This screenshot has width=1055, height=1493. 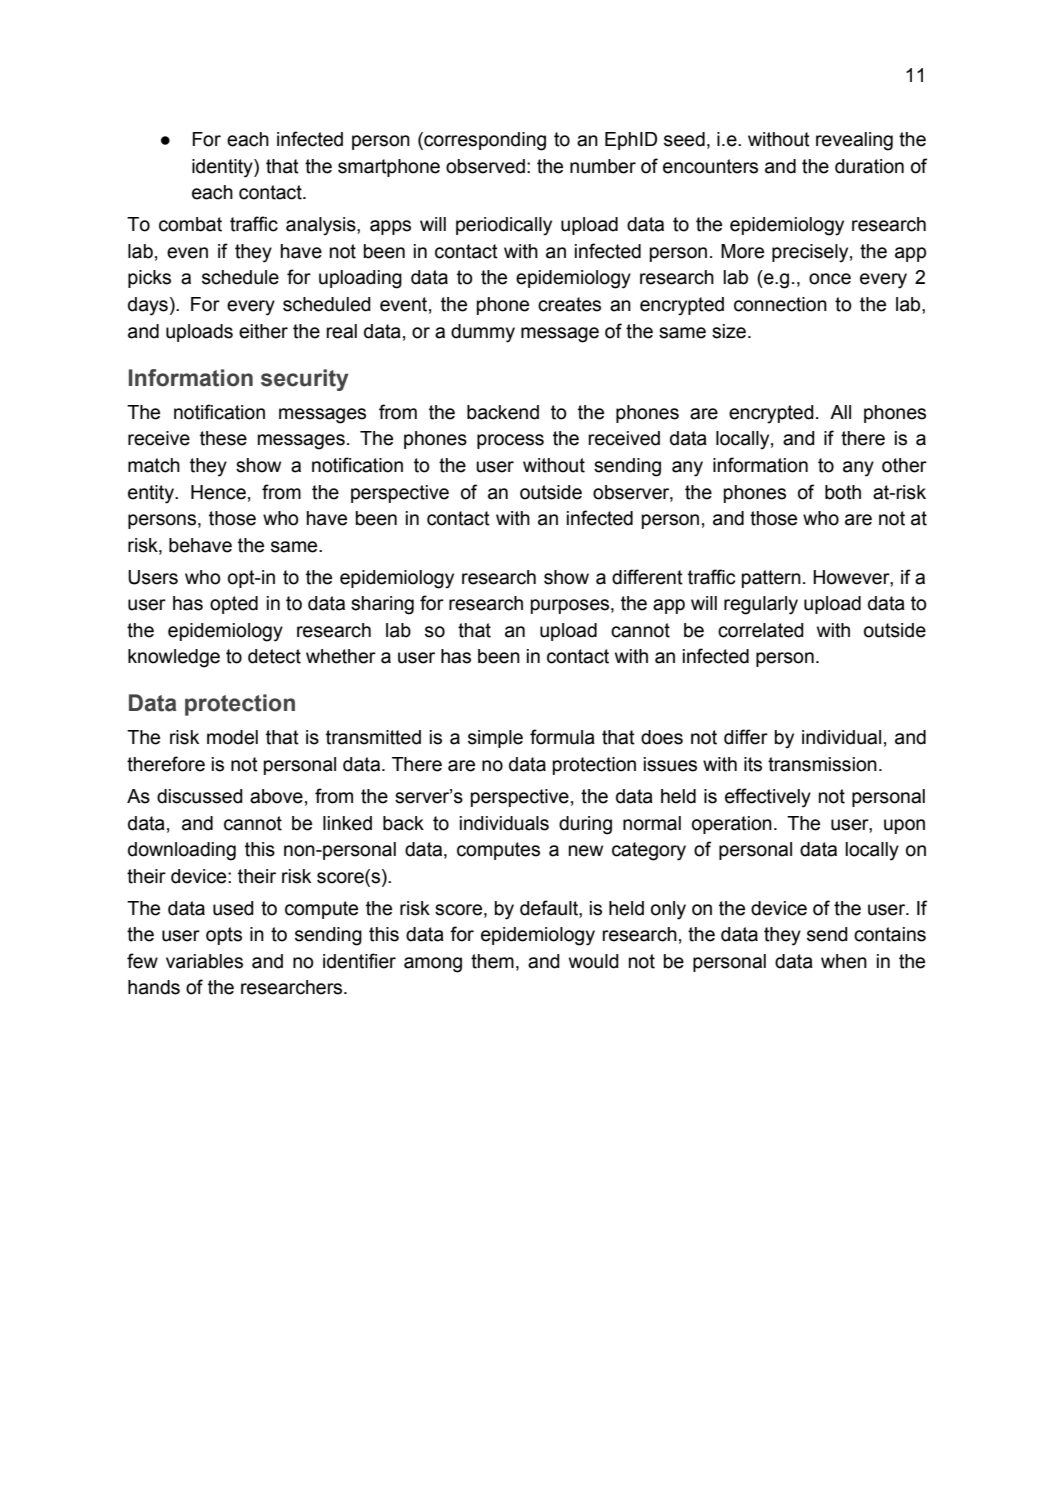 I want to click on size, so click(x=729, y=331).
